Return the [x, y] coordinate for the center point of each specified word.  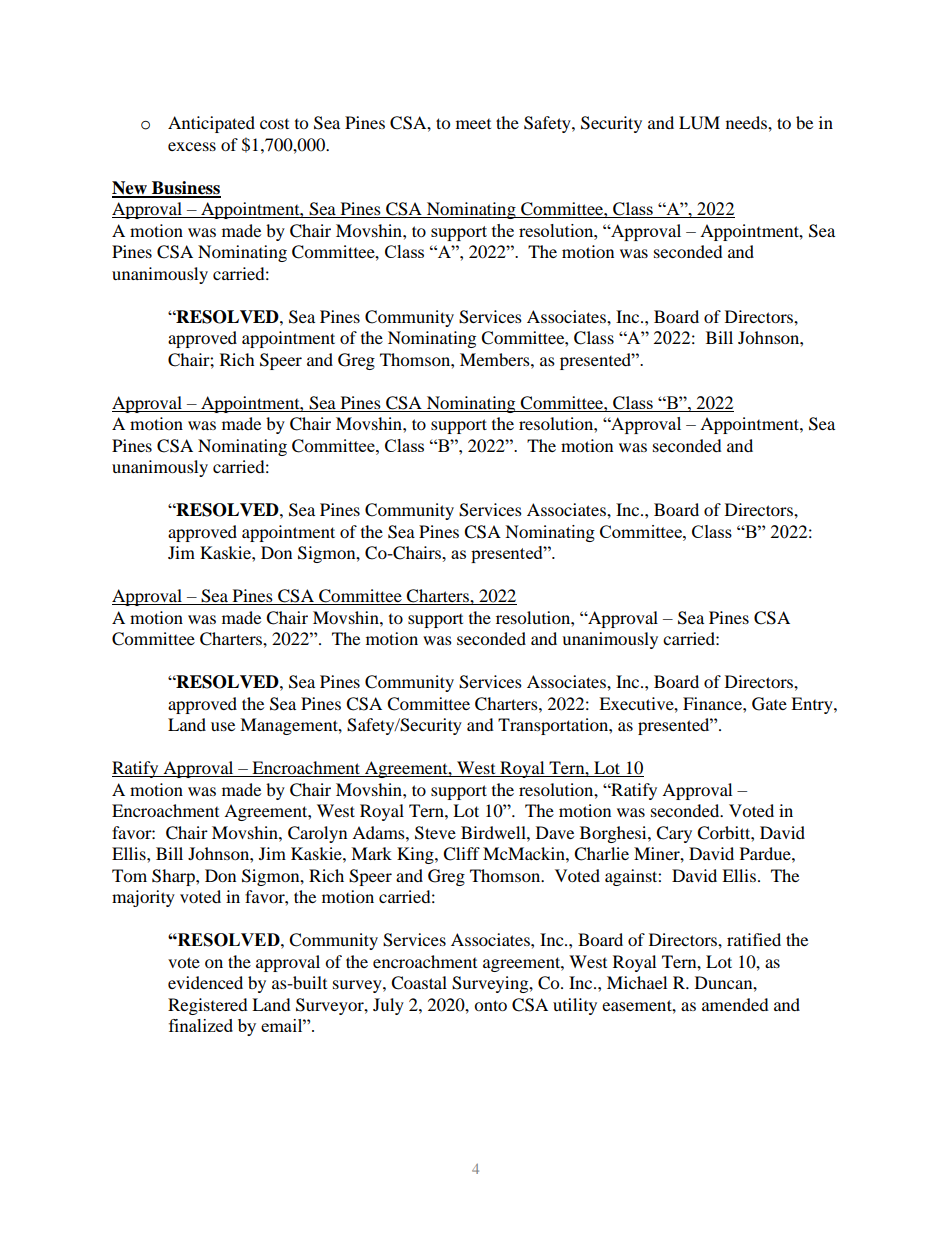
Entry [813, 705]
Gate [769, 704]
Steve [435, 833]
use [223, 726]
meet [473, 124]
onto [490, 1005]
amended [735, 1004]
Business [185, 189]
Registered [208, 1006]
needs [747, 122]
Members [496, 359]
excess [192, 146]
